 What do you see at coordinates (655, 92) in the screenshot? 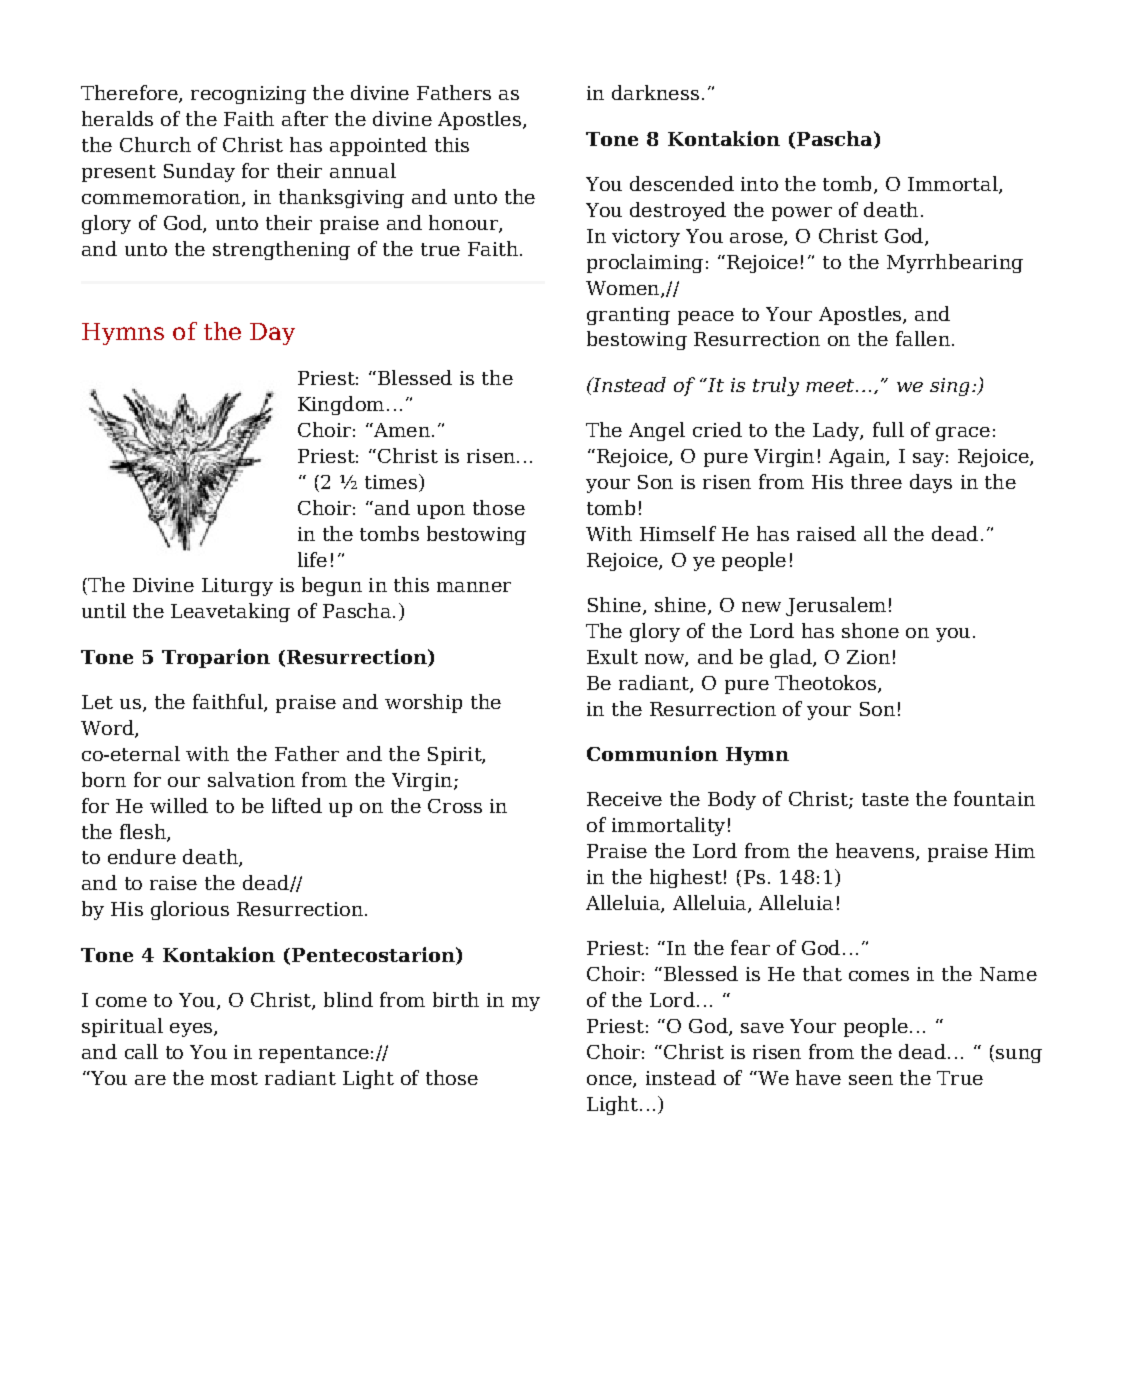
I see `darkness` at bounding box center [655, 92].
